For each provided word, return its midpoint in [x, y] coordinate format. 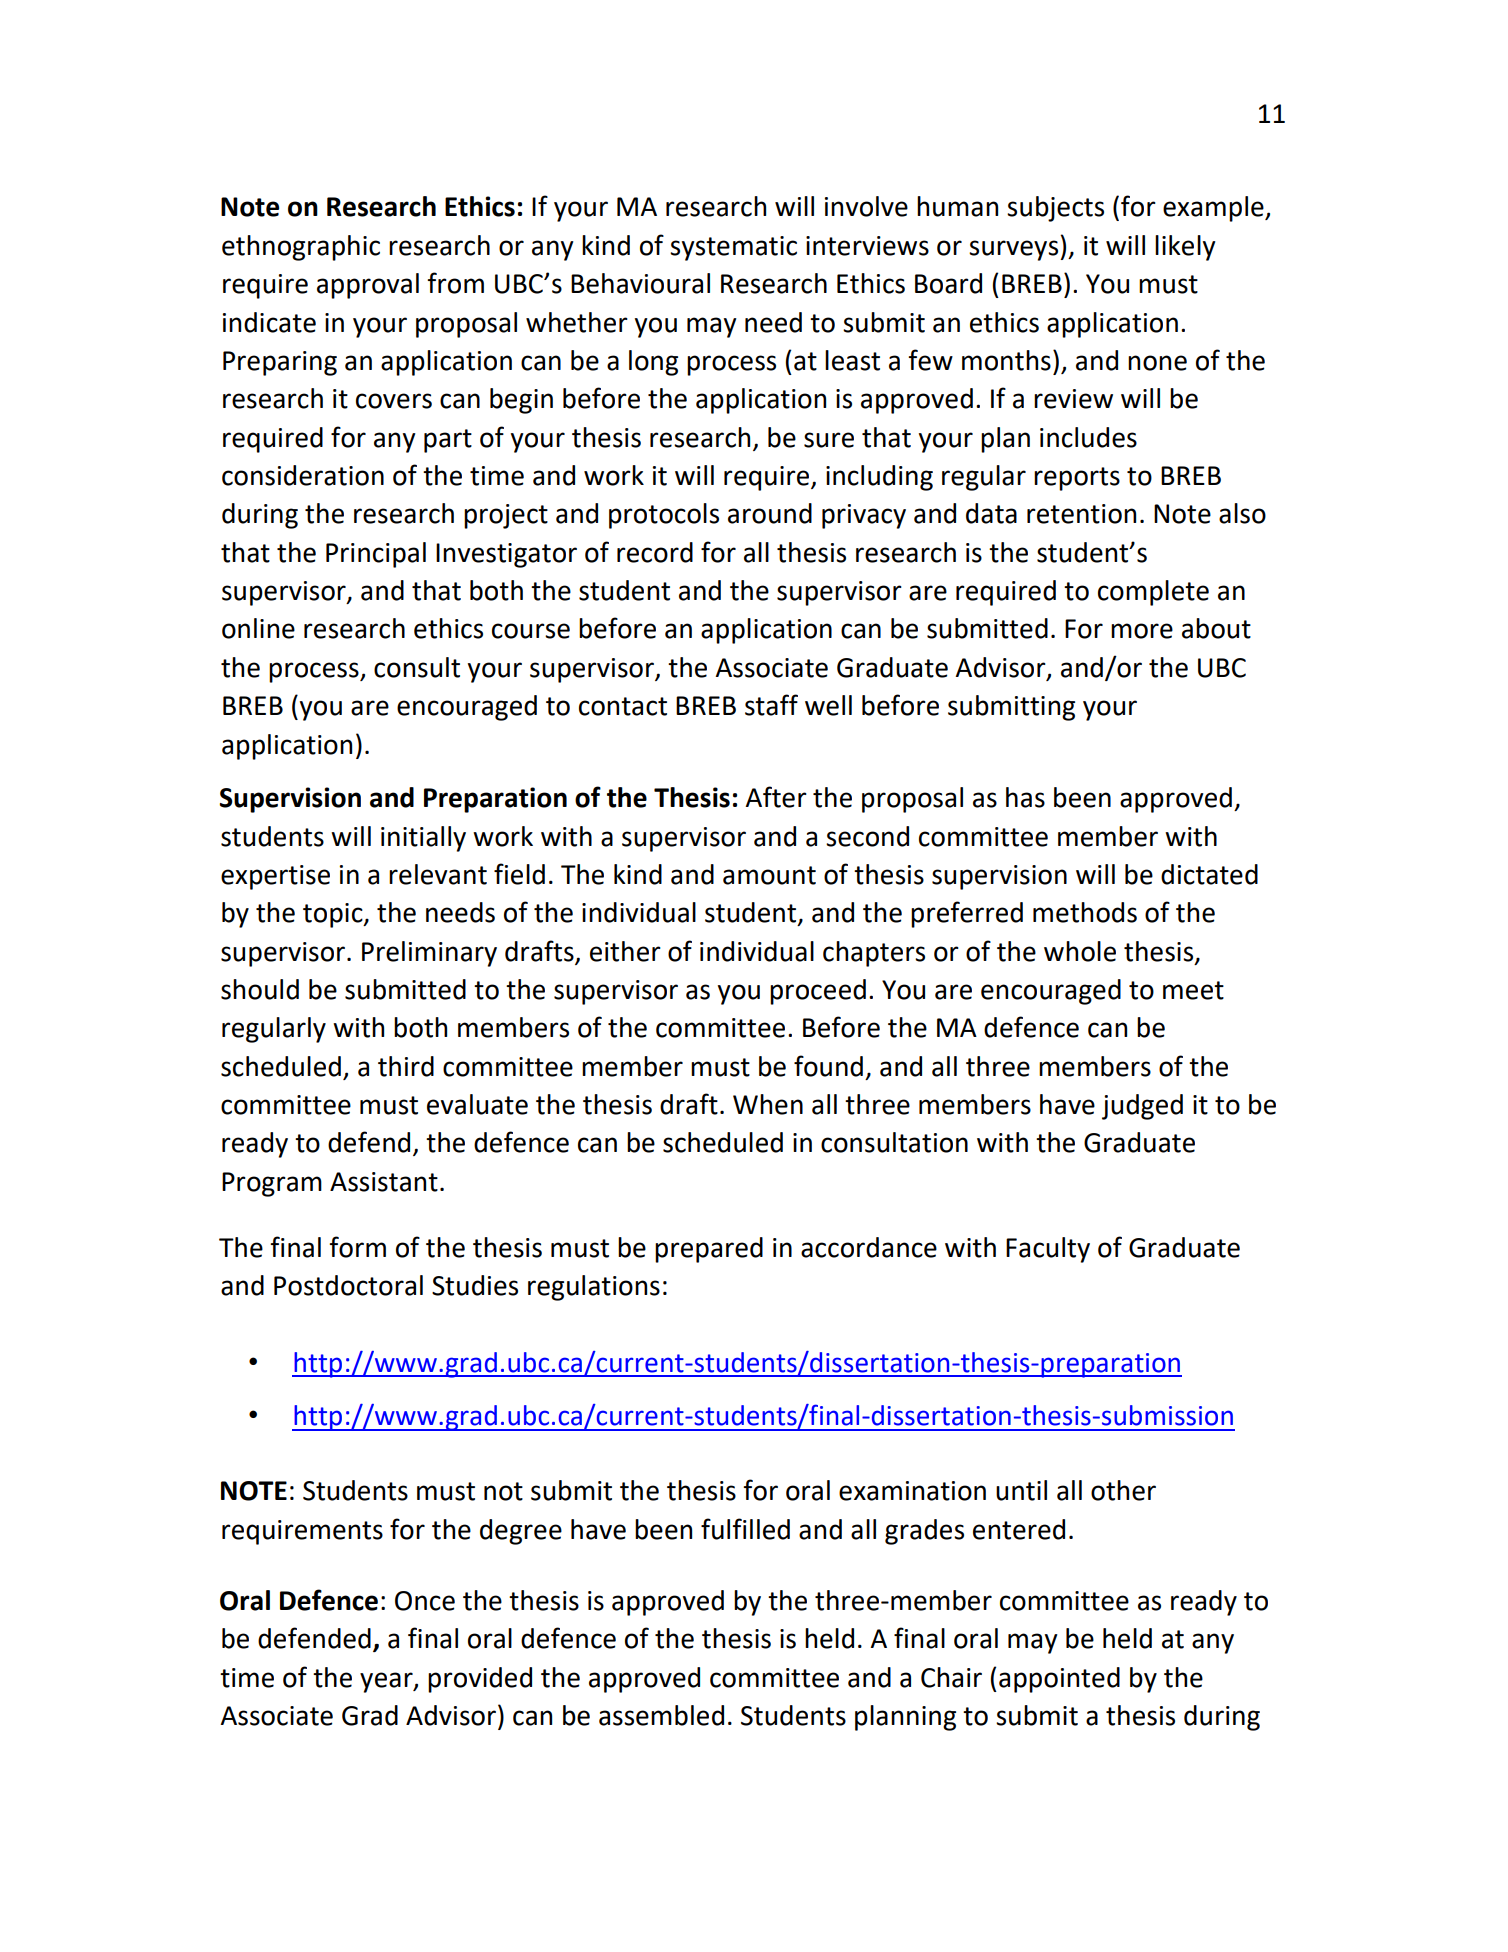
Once [425, 1601]
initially [423, 839]
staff [771, 705]
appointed [1059, 1680]
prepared [709, 1250]
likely [1185, 248]
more [1142, 631]
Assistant [384, 1182]
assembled [661, 1715]
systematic [733, 248]
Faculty [1048, 1250]
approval [368, 286]
